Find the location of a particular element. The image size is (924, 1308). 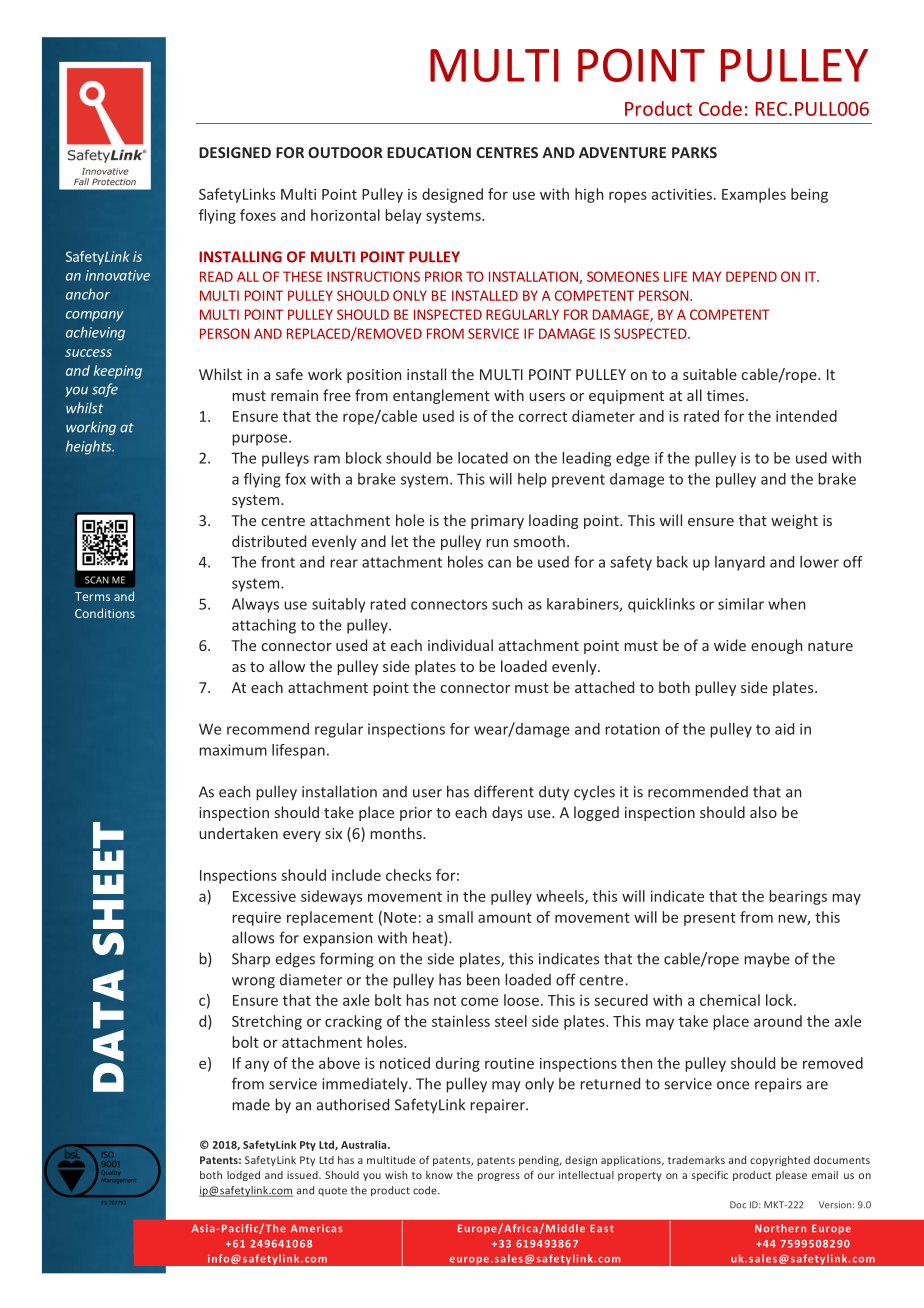

foxes is located at coordinates (258, 215).
